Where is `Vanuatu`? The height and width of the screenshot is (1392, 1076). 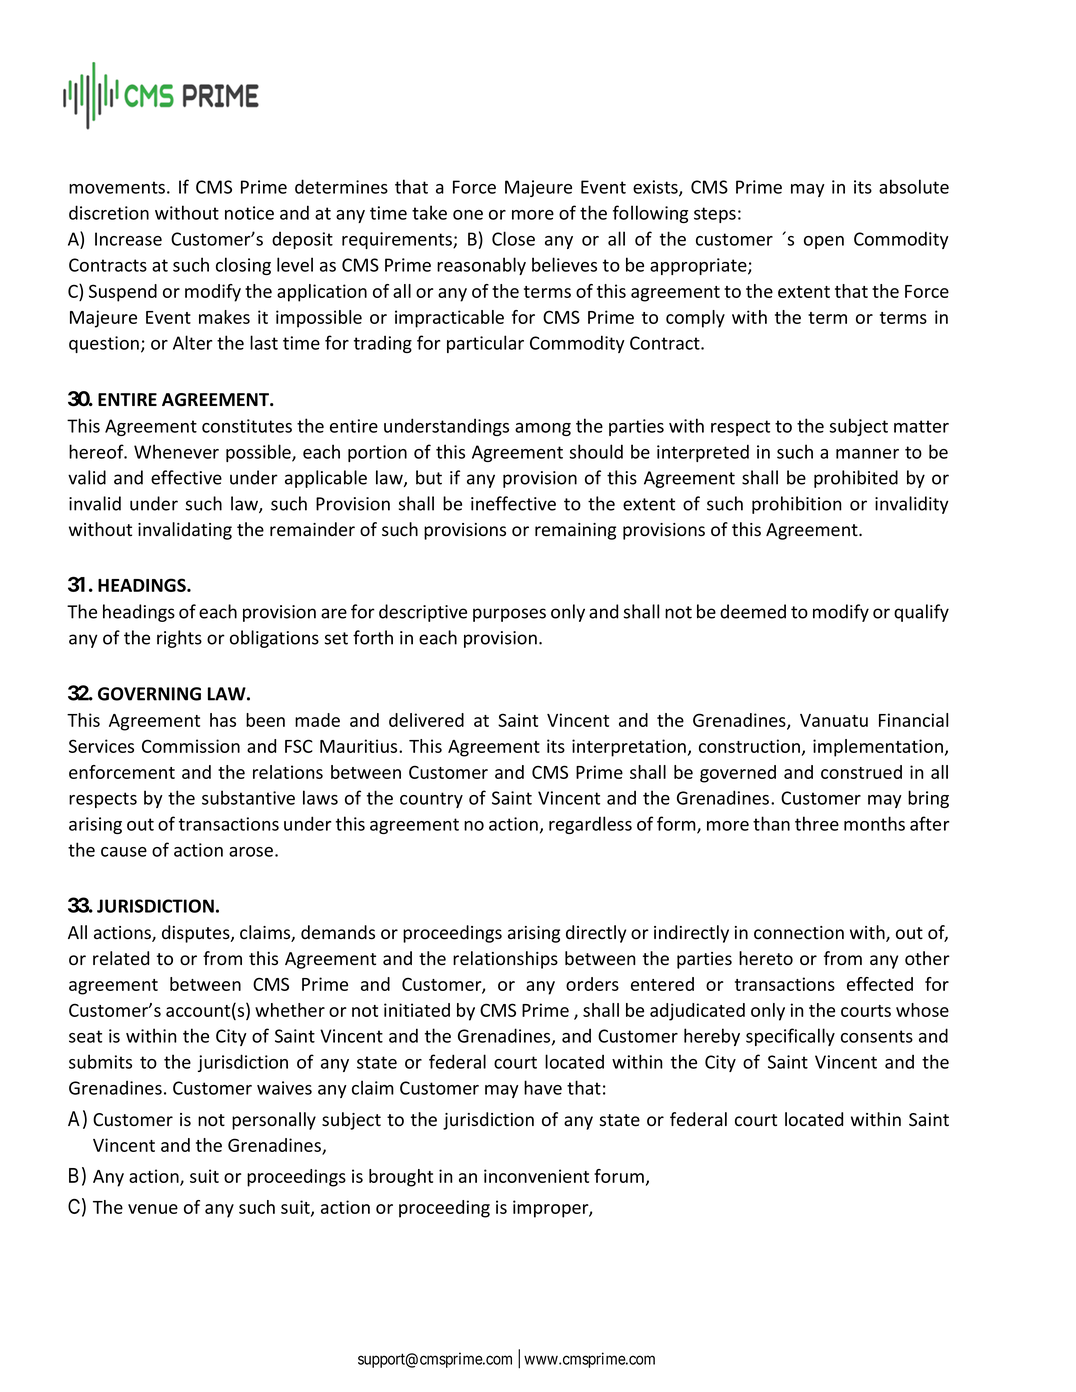 Vanuatu is located at coordinates (834, 720).
